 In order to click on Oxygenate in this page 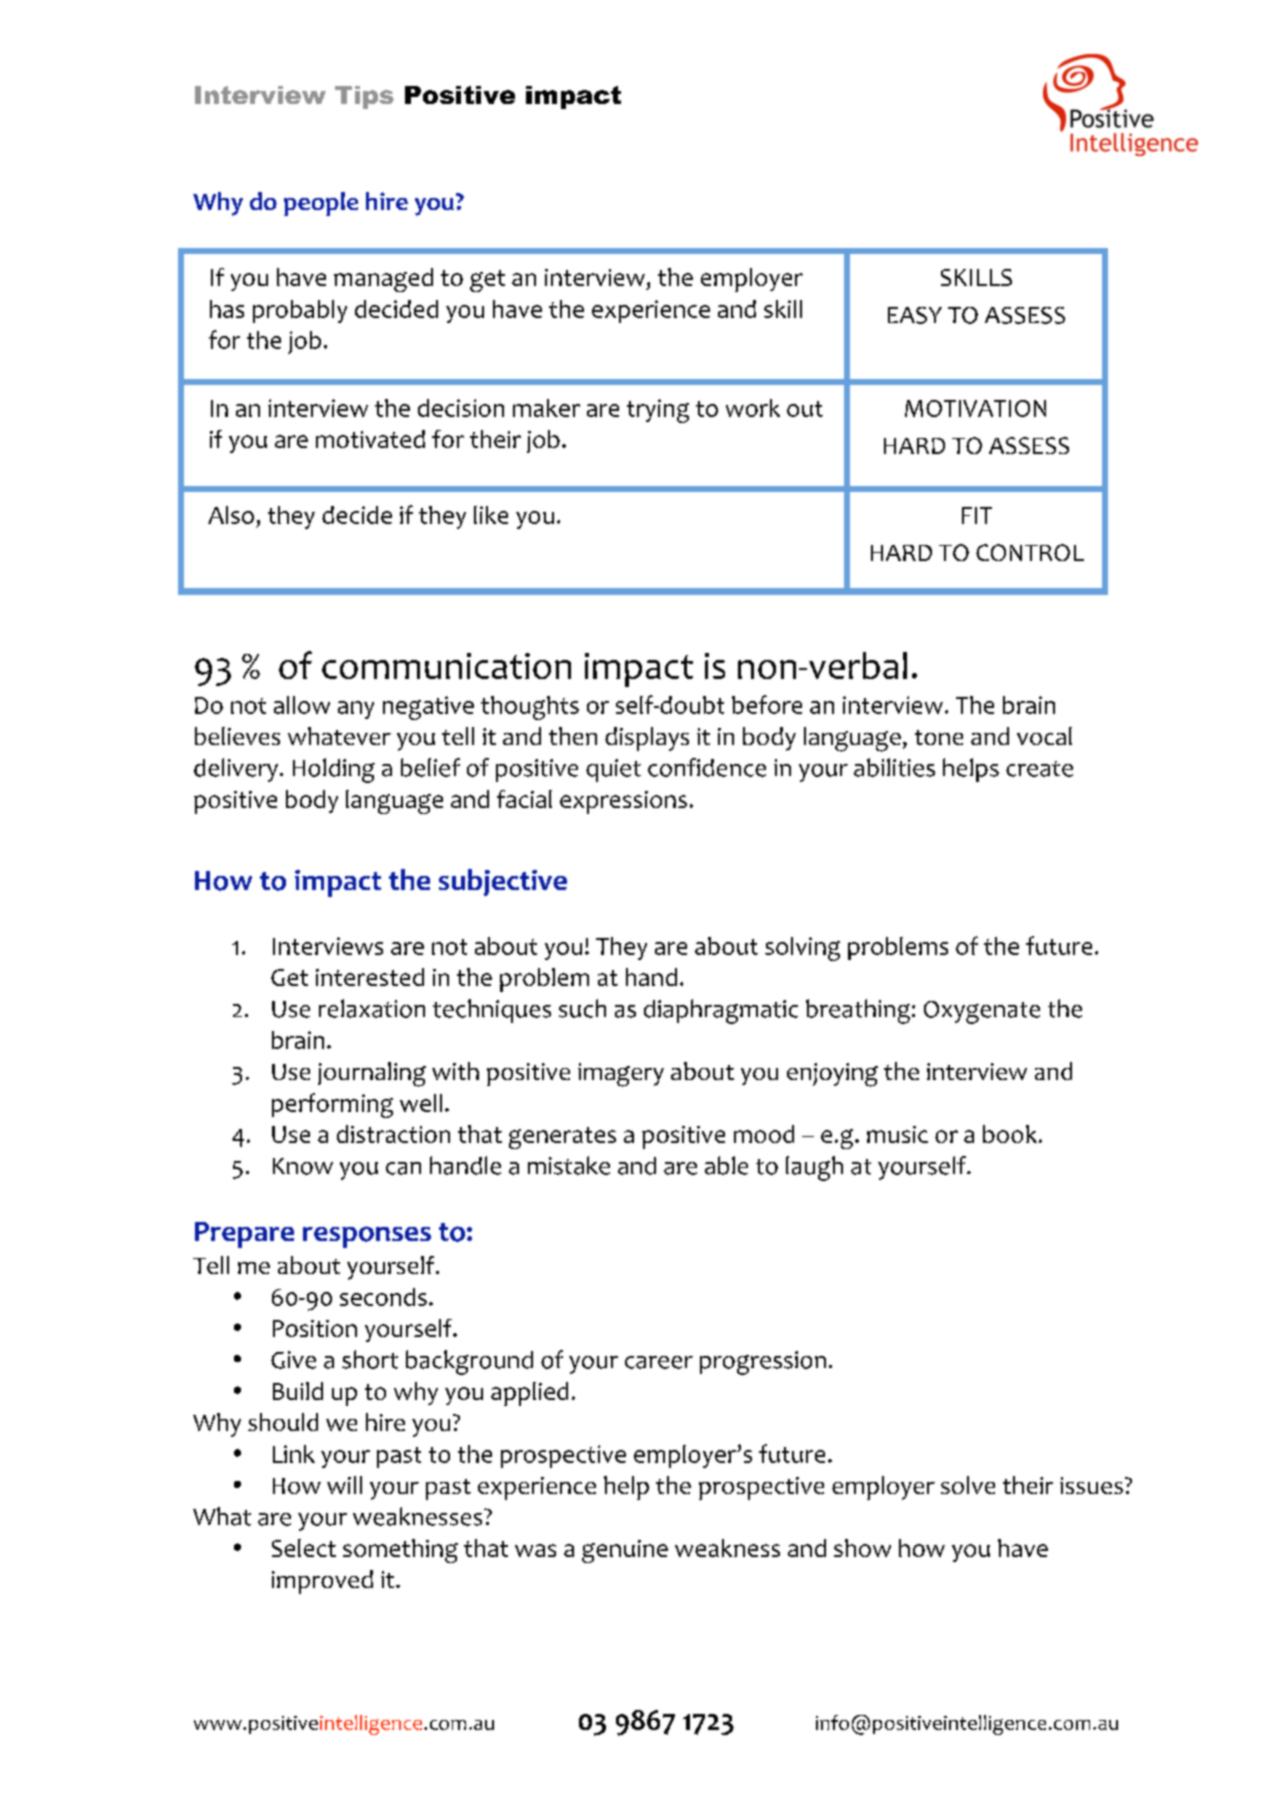, I will do `click(982, 1012)`.
